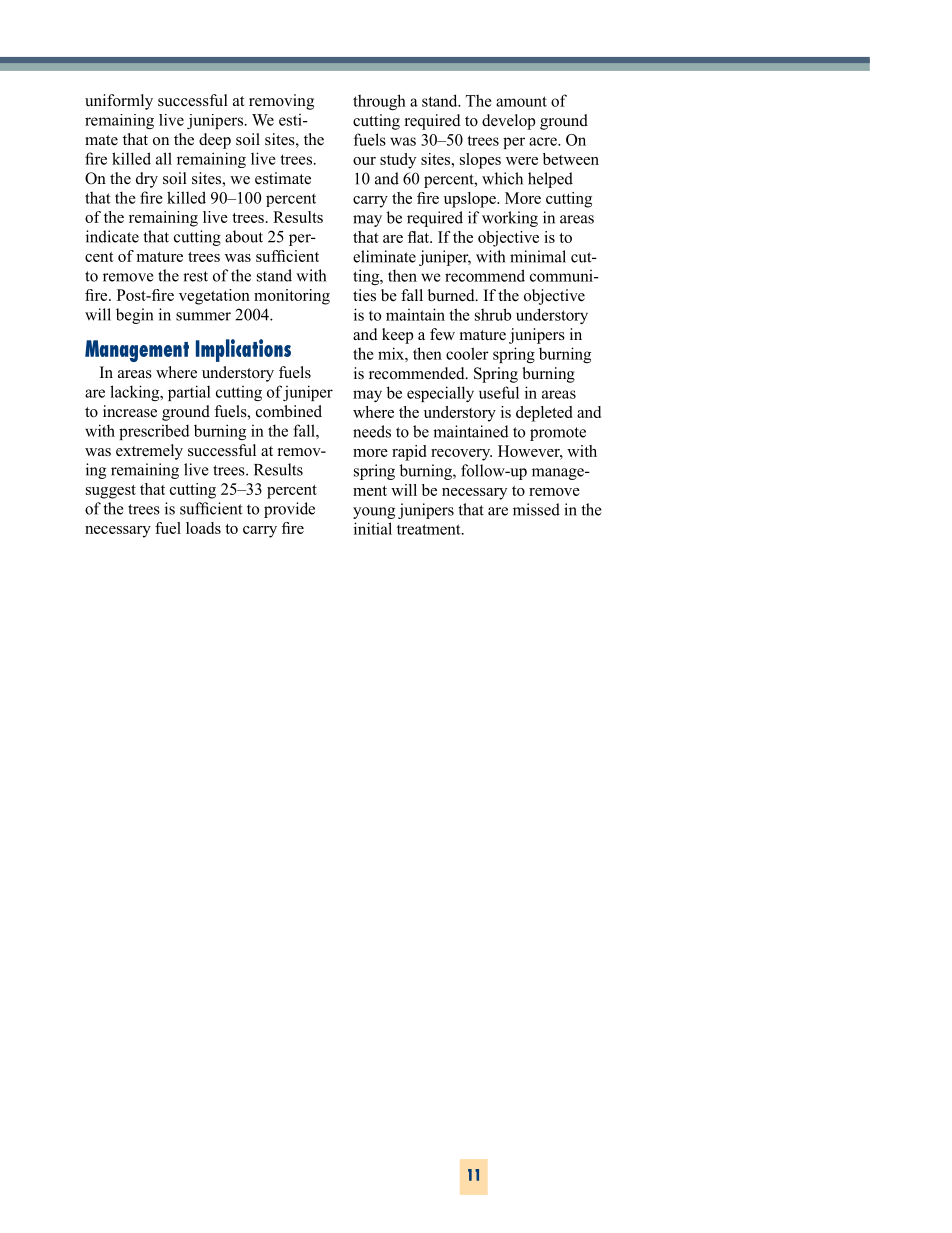 Image resolution: width=952 pixels, height=1233 pixels. Describe the element at coordinates (374, 513) in the image. I see `young` at that location.
